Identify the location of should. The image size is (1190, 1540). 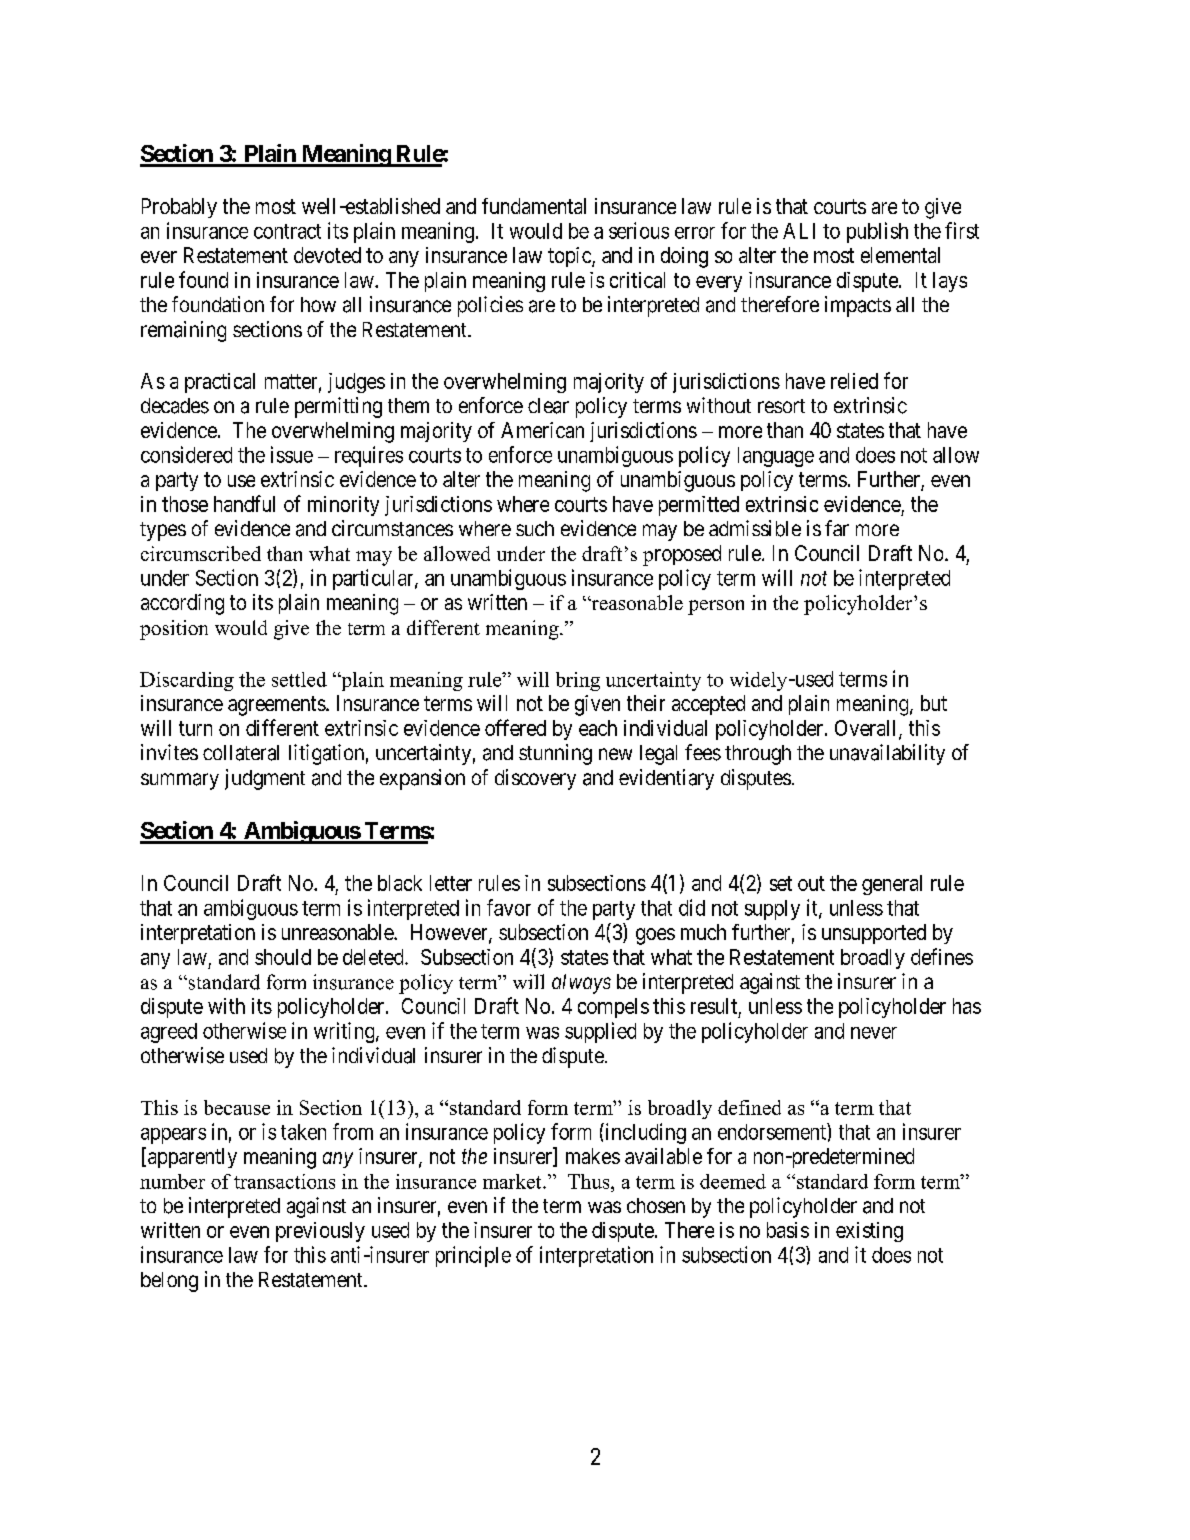
(283, 957).
